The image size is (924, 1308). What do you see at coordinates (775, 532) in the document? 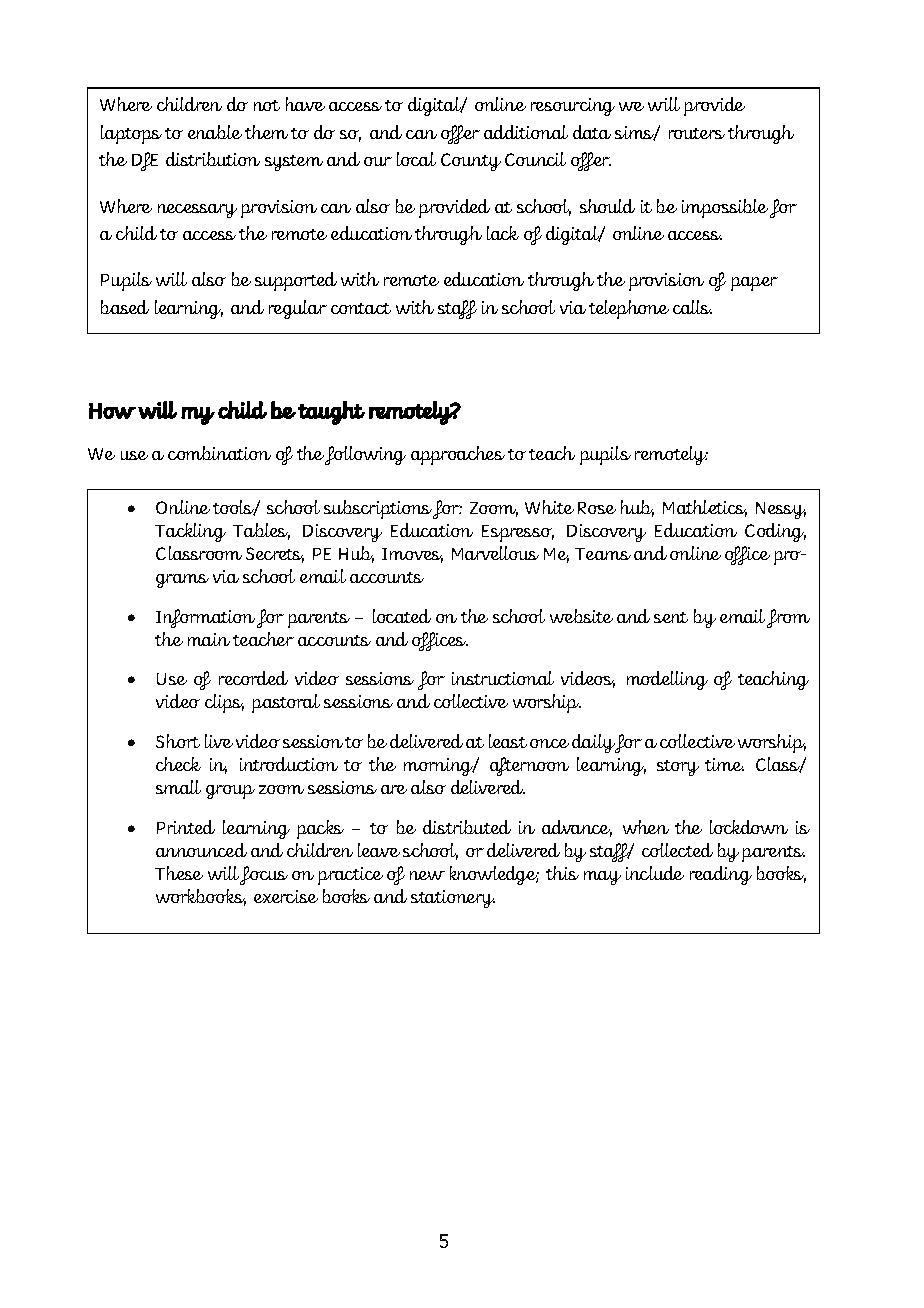
I see `Coding` at bounding box center [775, 532].
